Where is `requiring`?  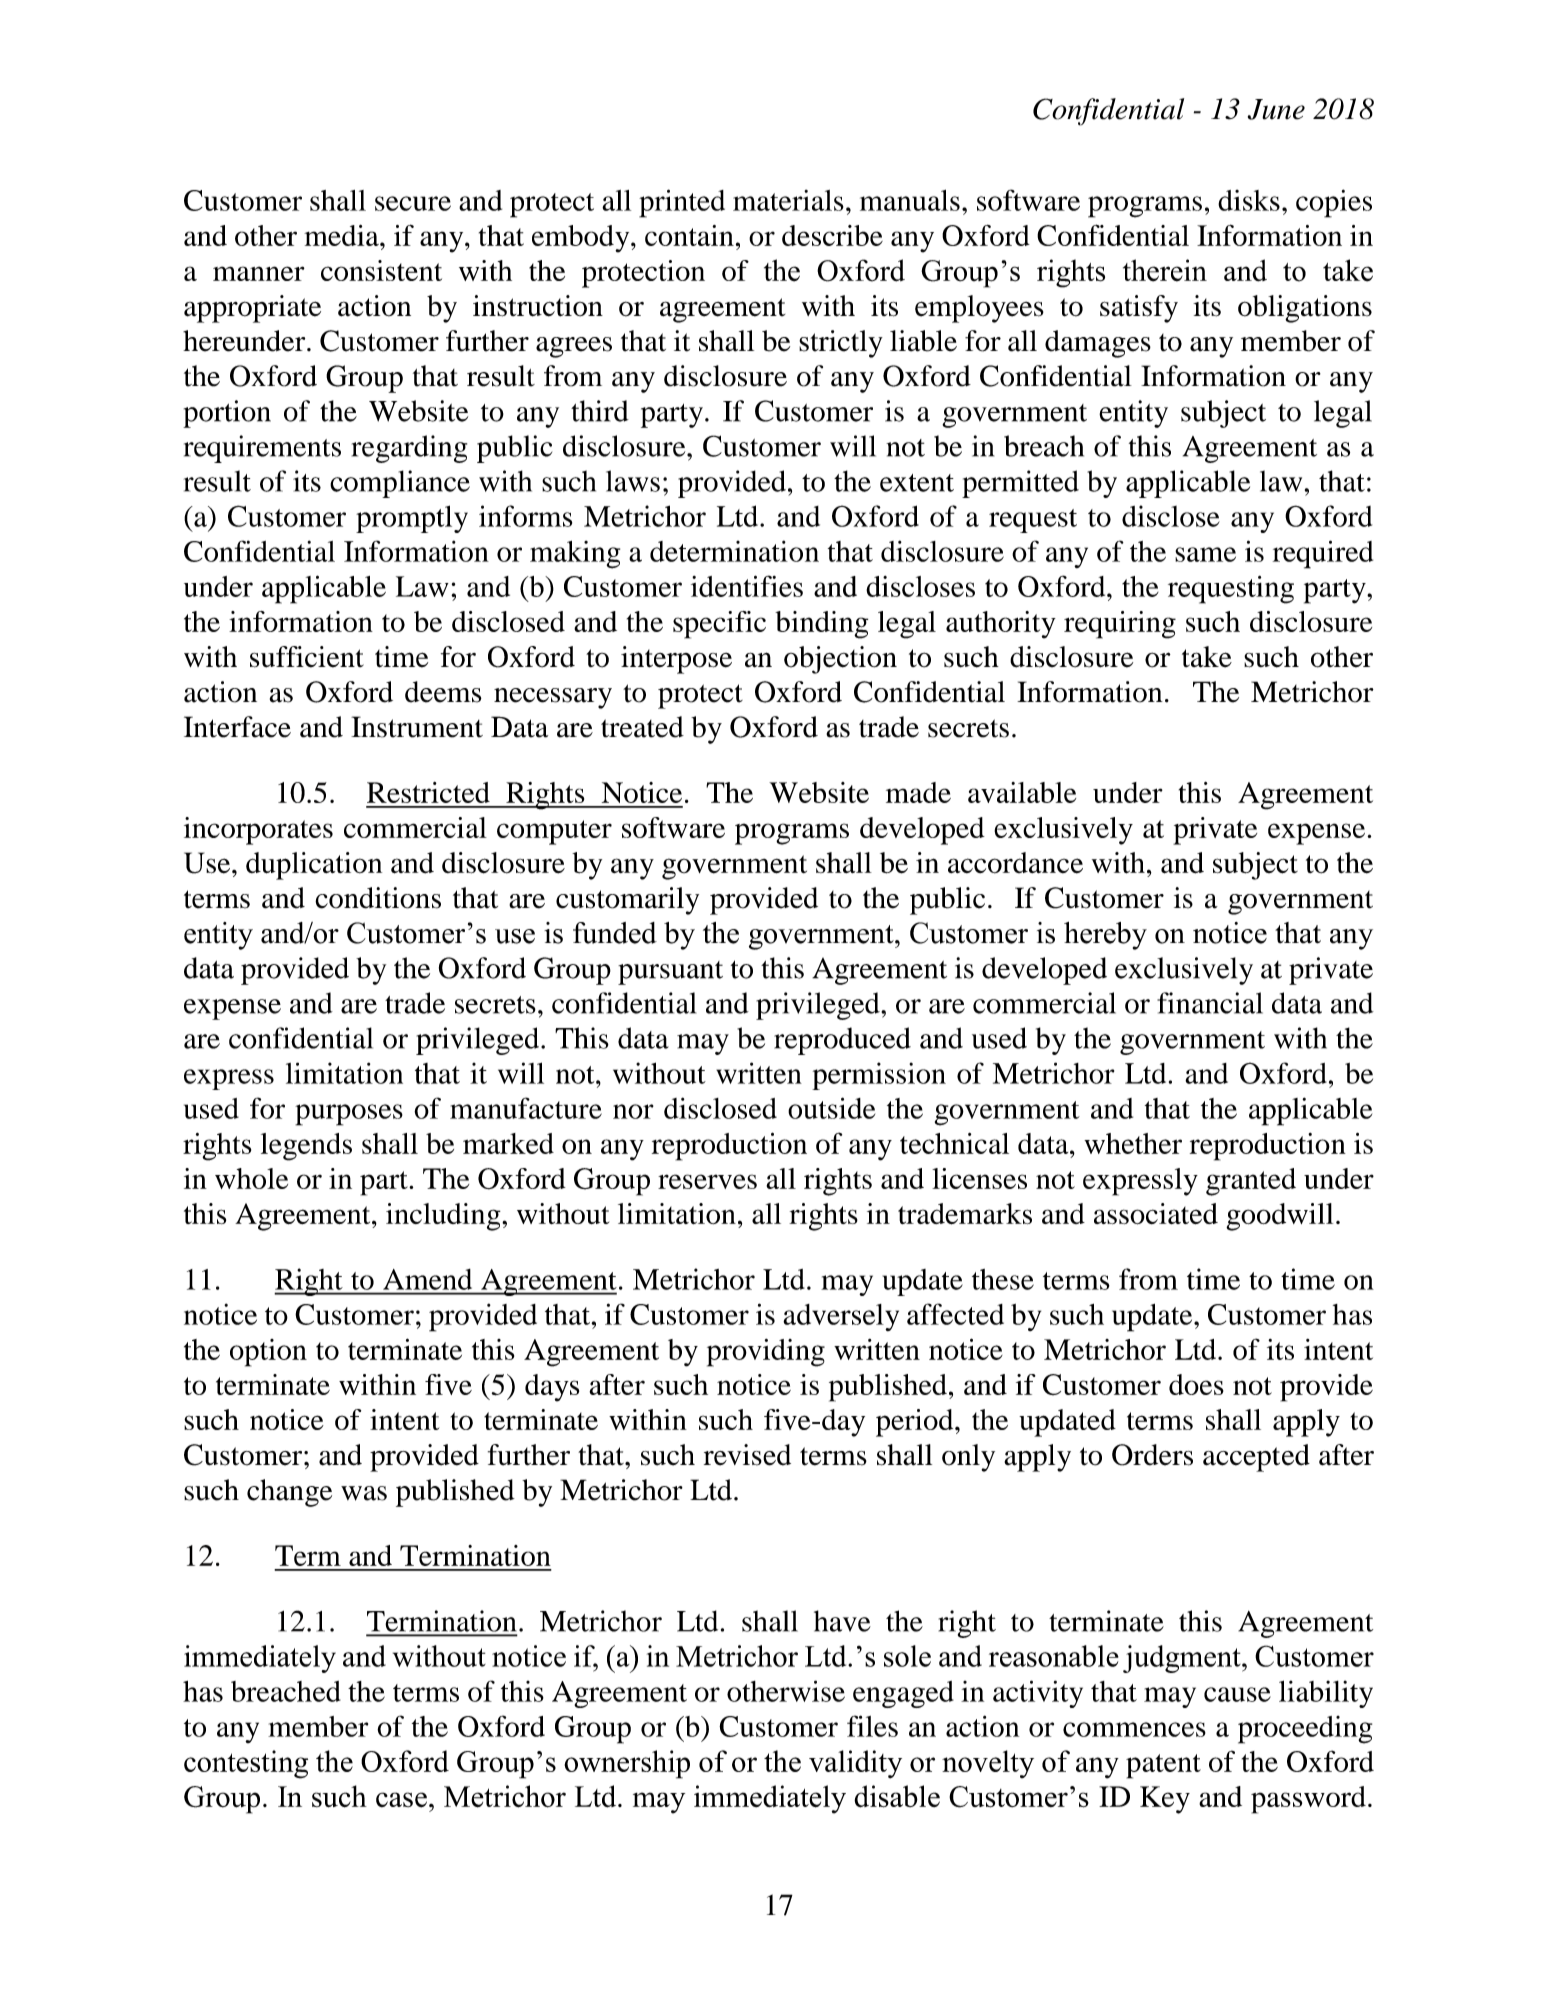 requiring is located at coordinates (1120, 625).
